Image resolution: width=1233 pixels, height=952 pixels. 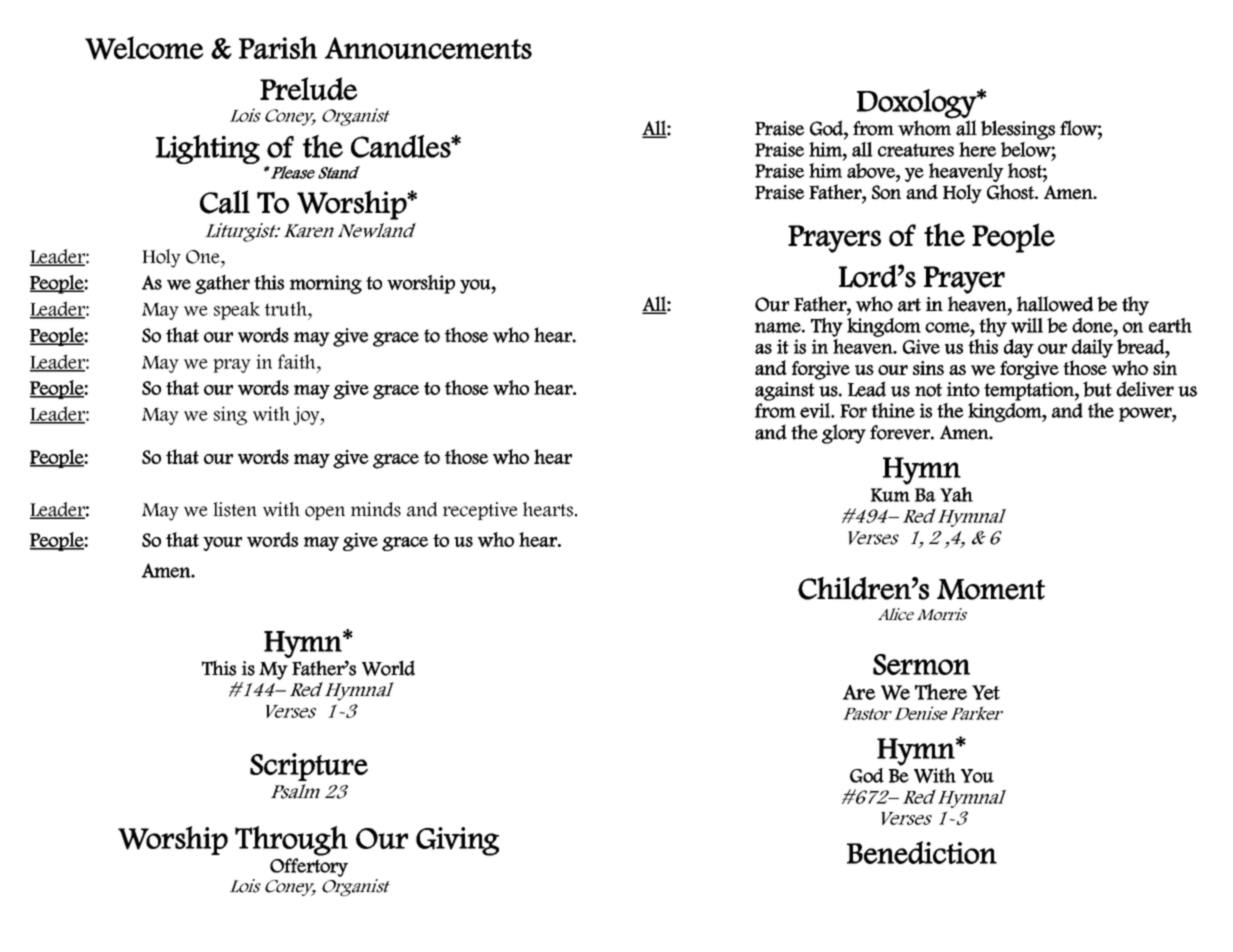 What do you see at coordinates (457, 841) in the screenshot?
I see `Giving` at bounding box center [457, 841].
